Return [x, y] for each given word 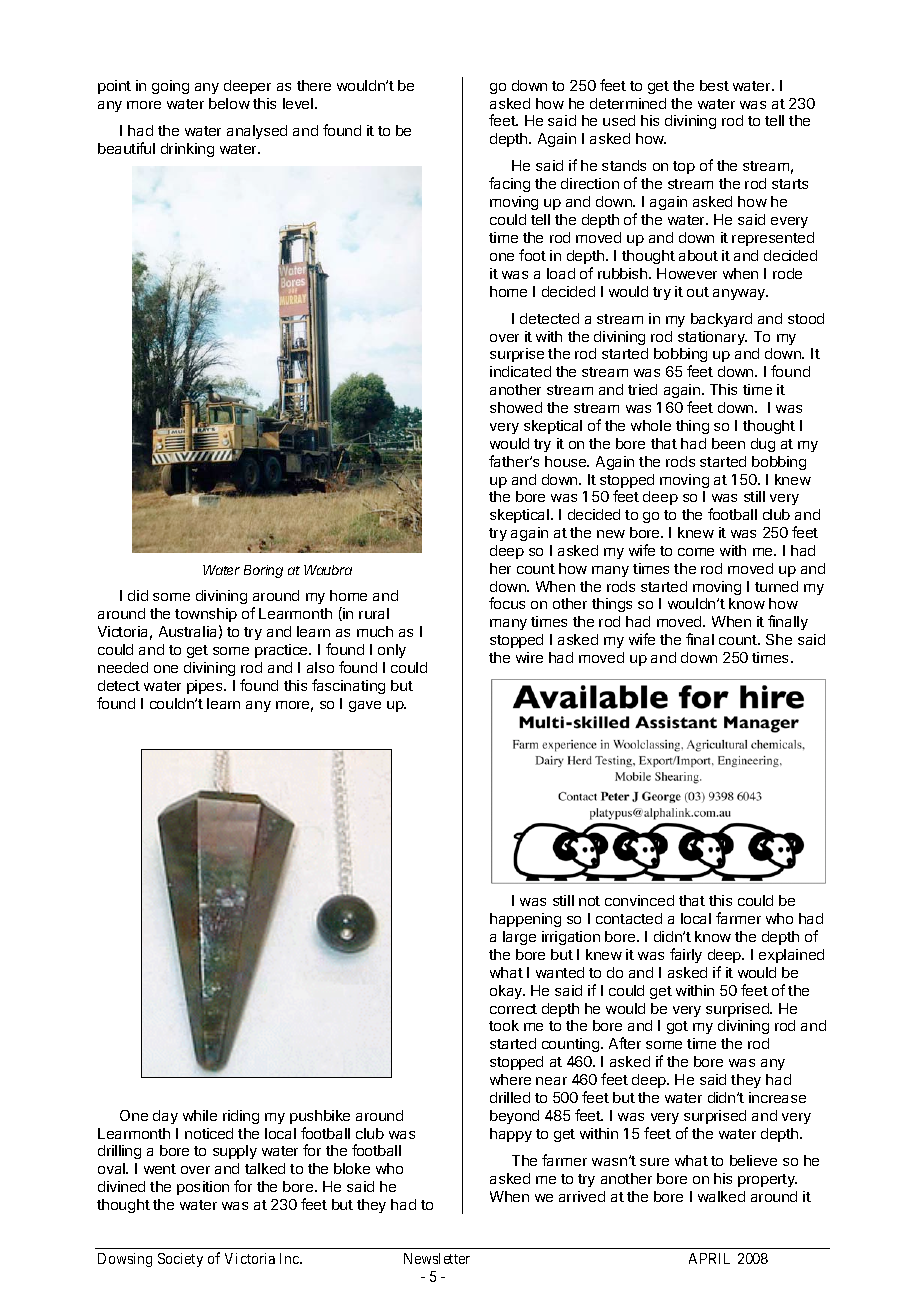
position [203, 1188]
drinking [187, 150]
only [392, 651]
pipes [206, 687]
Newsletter [437, 1258]
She [779, 639]
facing [509, 184]
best [714, 85]
